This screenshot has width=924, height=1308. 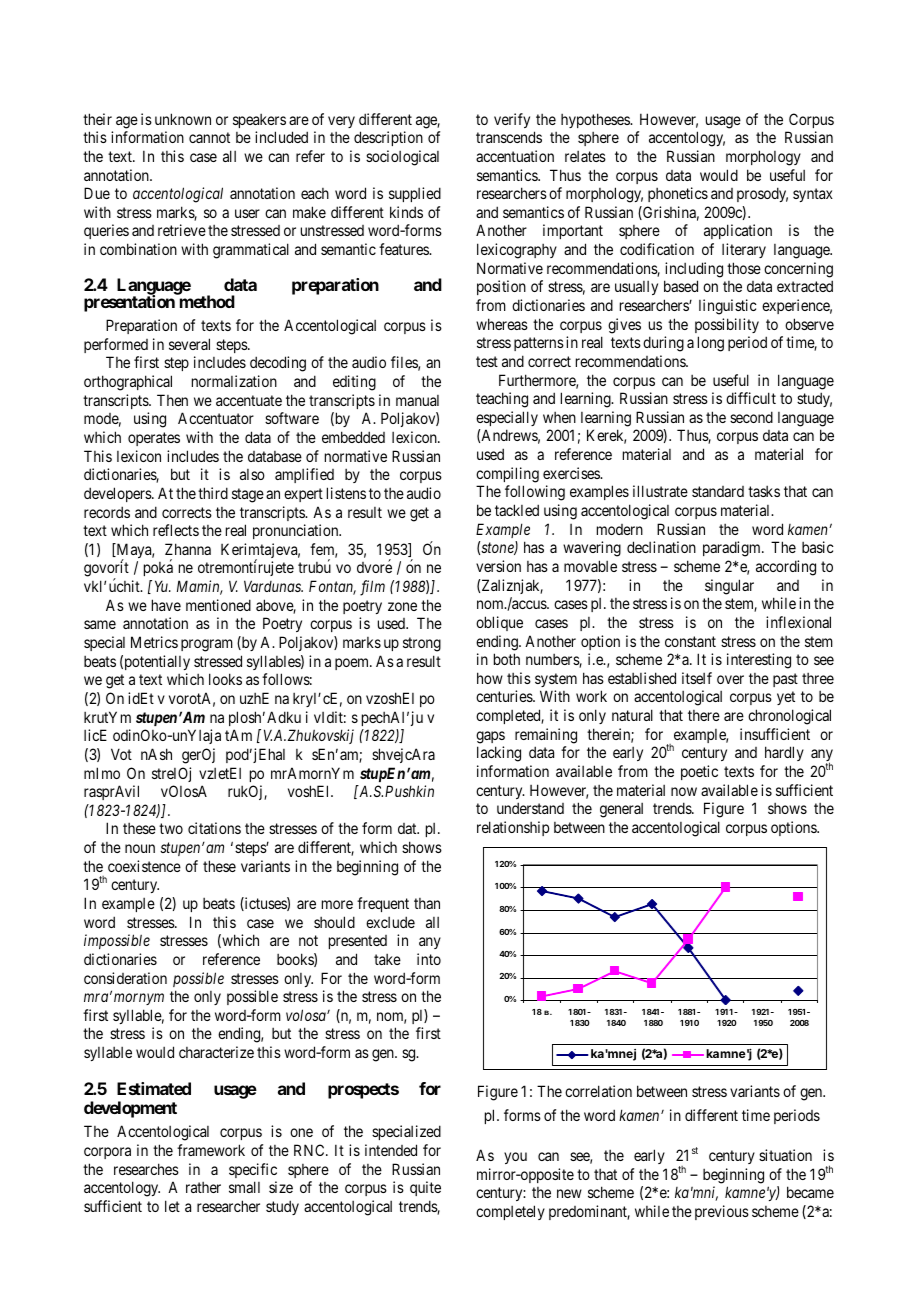 What do you see at coordinates (203, 1187) in the screenshot?
I see `rather` at bounding box center [203, 1187].
